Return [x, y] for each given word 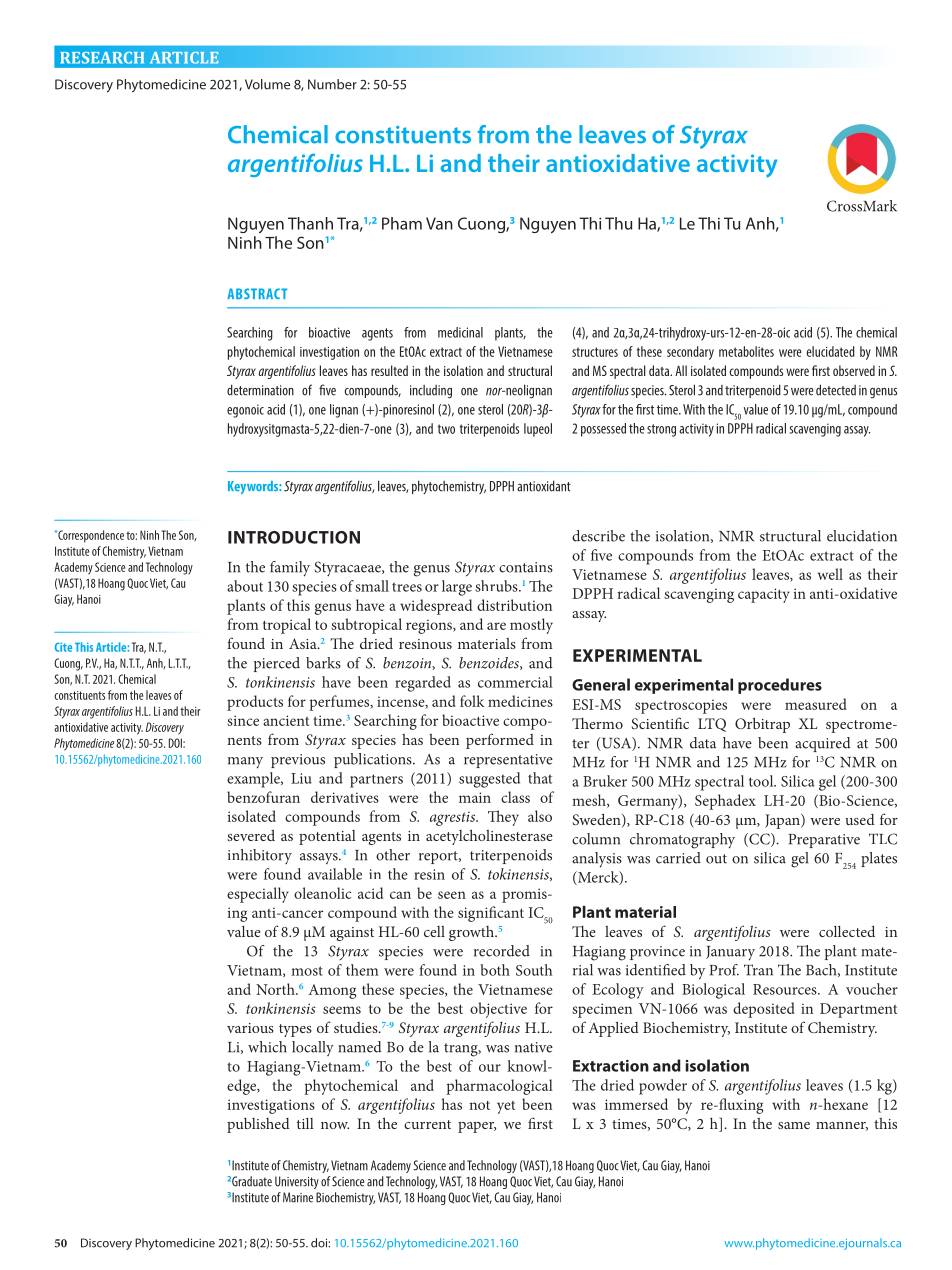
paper [477, 1127]
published [258, 1125]
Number [332, 84]
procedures [780, 686]
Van [439, 223]
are [496, 626]
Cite [63, 647]
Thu [618, 223]
